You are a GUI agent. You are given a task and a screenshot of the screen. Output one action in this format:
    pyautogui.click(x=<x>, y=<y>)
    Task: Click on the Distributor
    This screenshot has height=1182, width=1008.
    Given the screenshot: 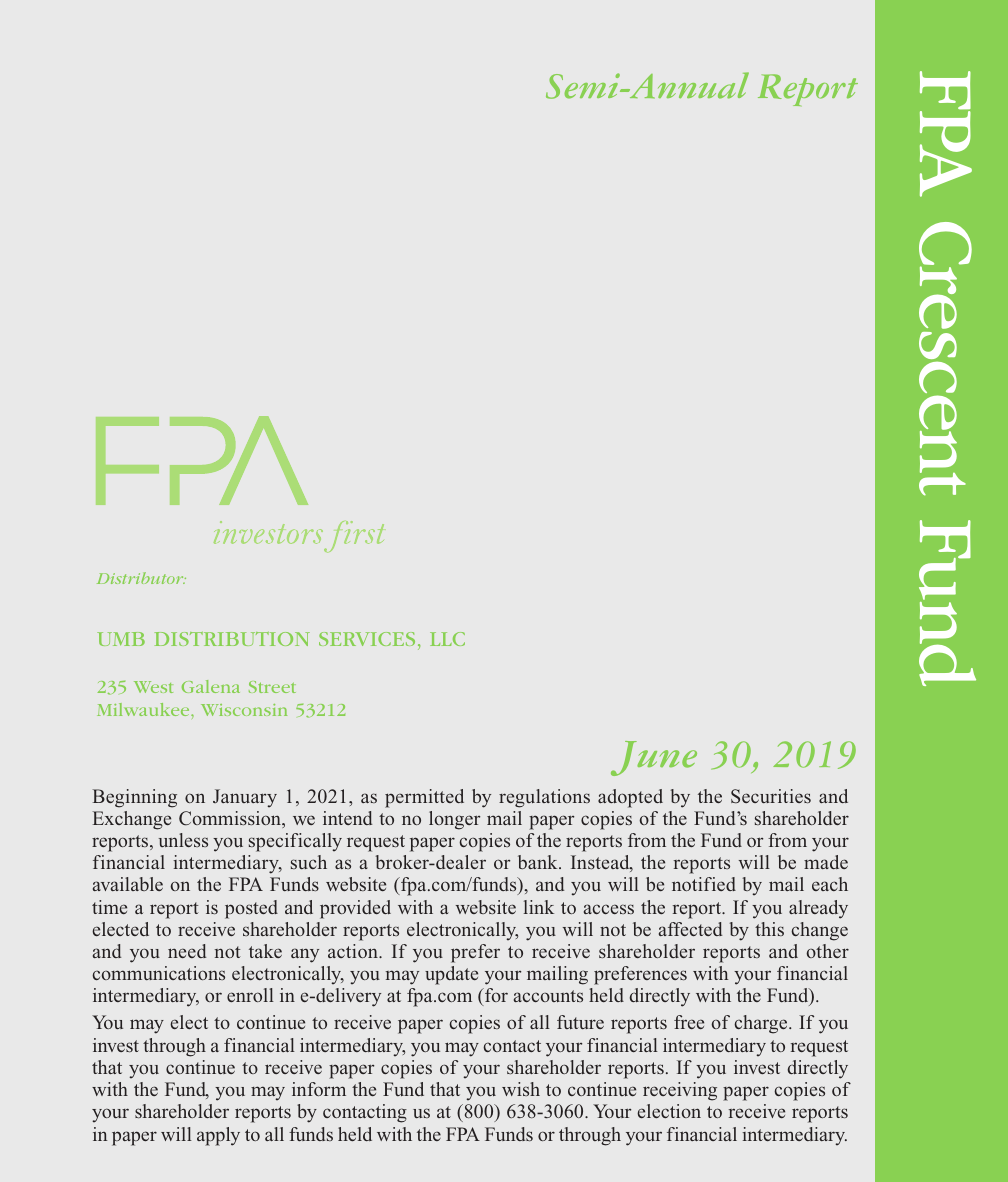 What is the action you would take?
    pyautogui.click(x=141, y=578)
